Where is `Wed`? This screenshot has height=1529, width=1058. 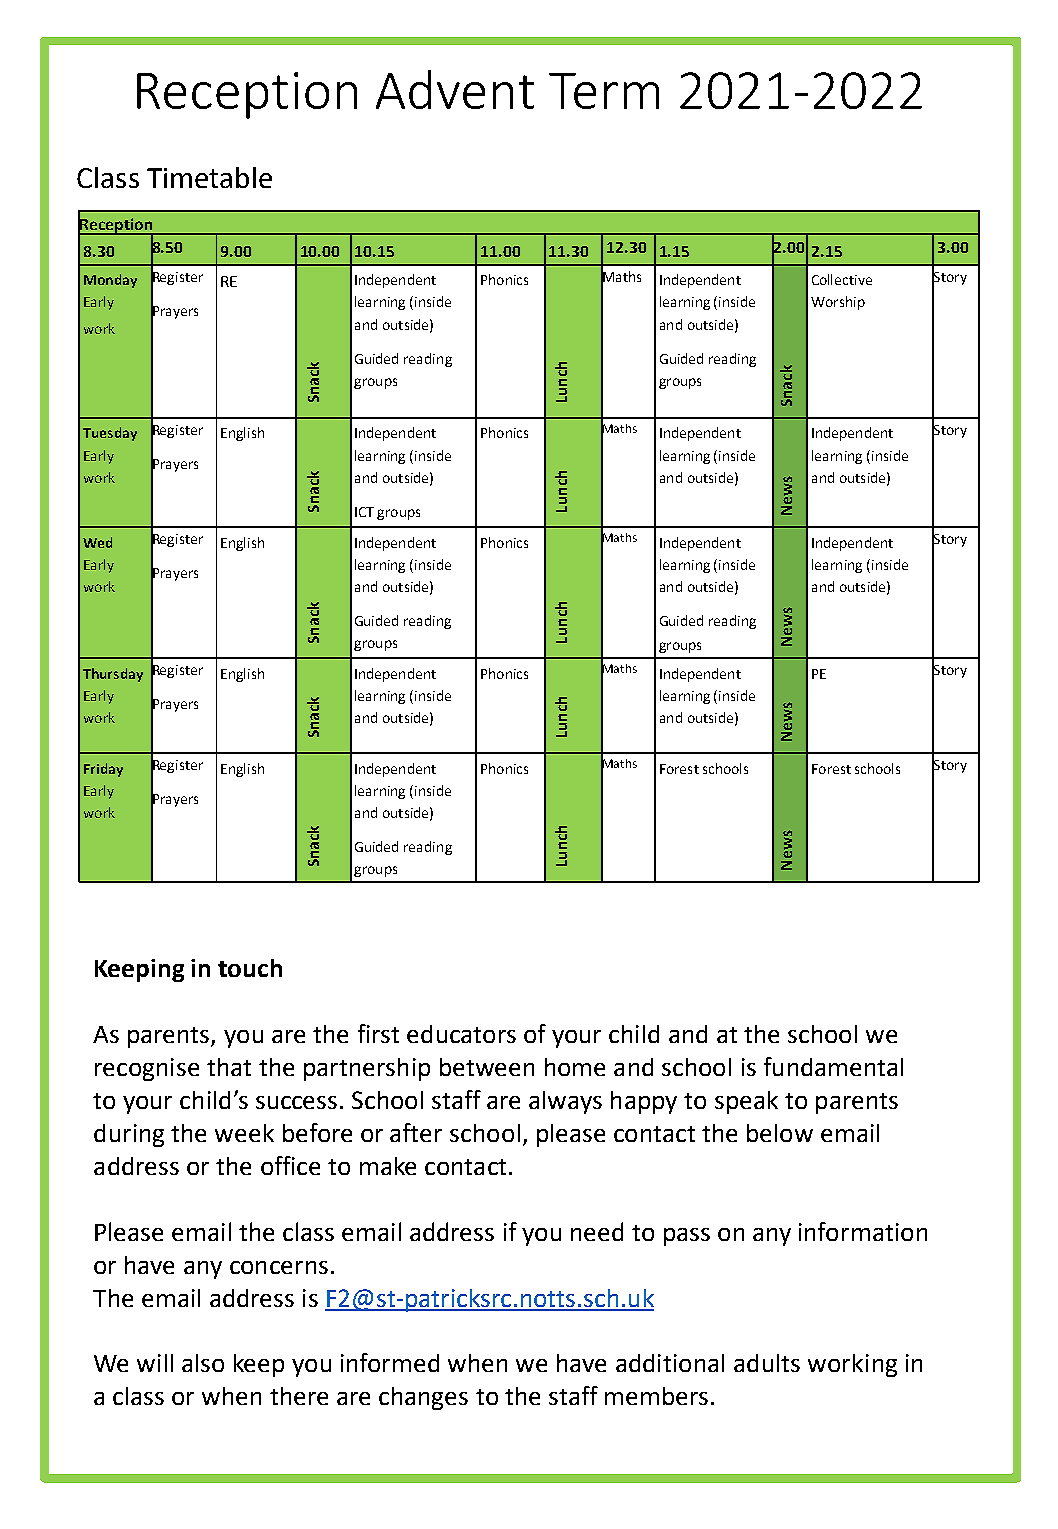 Wed is located at coordinates (97, 542).
